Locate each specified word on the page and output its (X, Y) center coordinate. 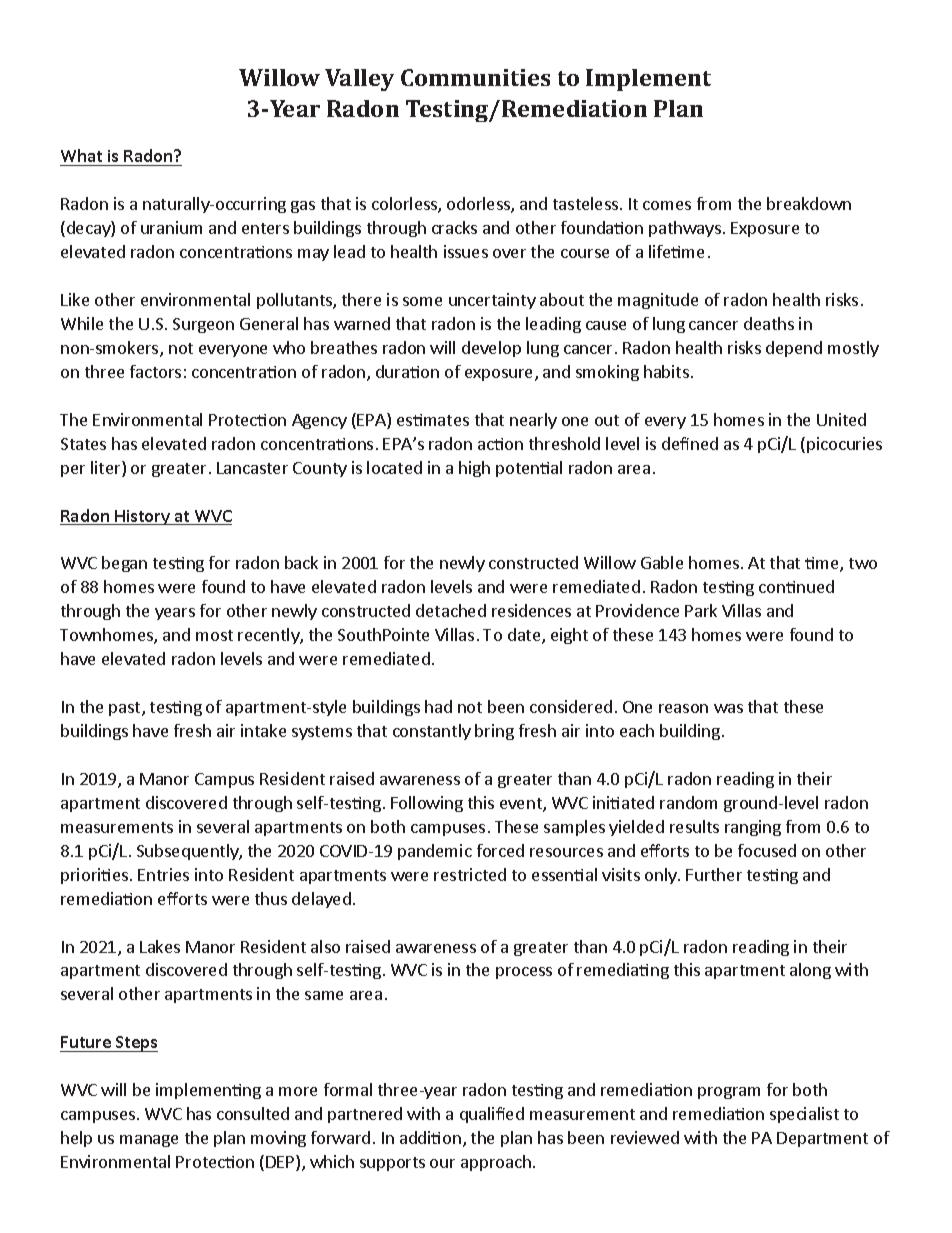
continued (796, 586)
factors (155, 371)
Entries (163, 874)
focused (767, 850)
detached (451, 610)
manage (149, 1141)
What (81, 155)
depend (794, 349)
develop (491, 349)
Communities (475, 77)
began (124, 564)
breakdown (809, 203)
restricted (470, 874)
